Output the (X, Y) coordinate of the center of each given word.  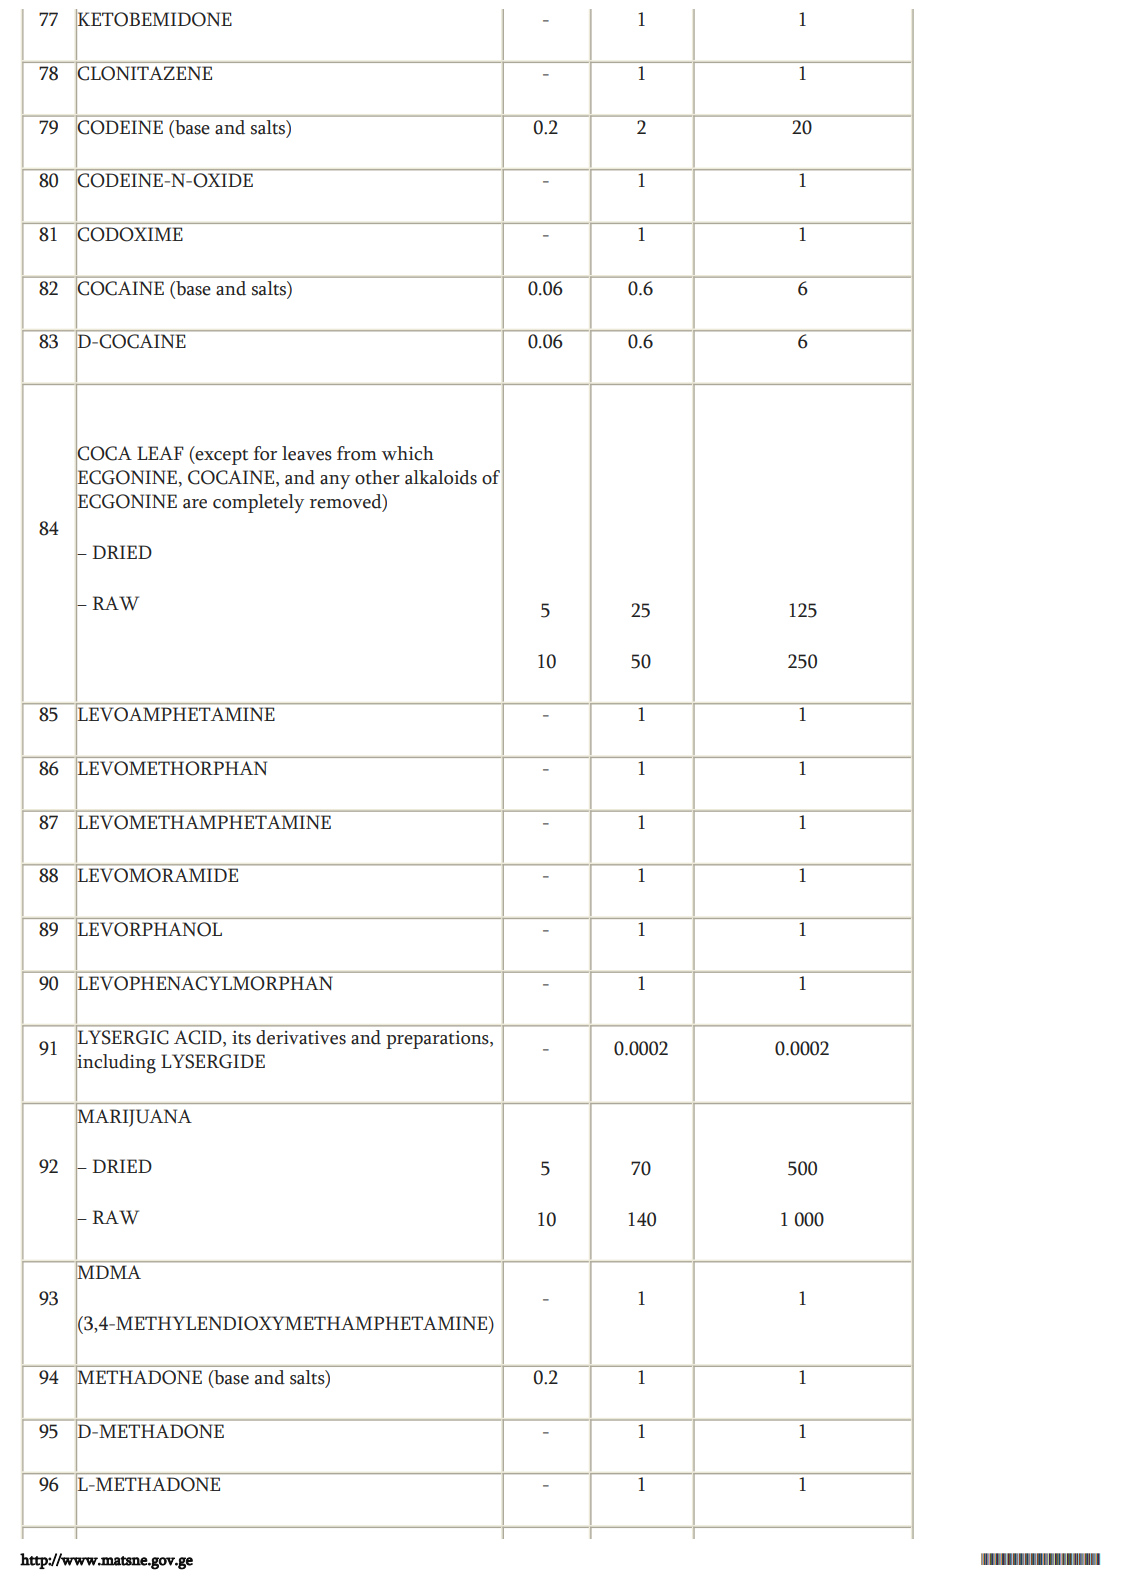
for (265, 453)
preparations (439, 1040)
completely (258, 503)
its (241, 1037)
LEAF (160, 453)
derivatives (301, 1037)
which (408, 453)
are (195, 504)
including (116, 1063)
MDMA (109, 1272)
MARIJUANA (134, 1117)
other (377, 477)
